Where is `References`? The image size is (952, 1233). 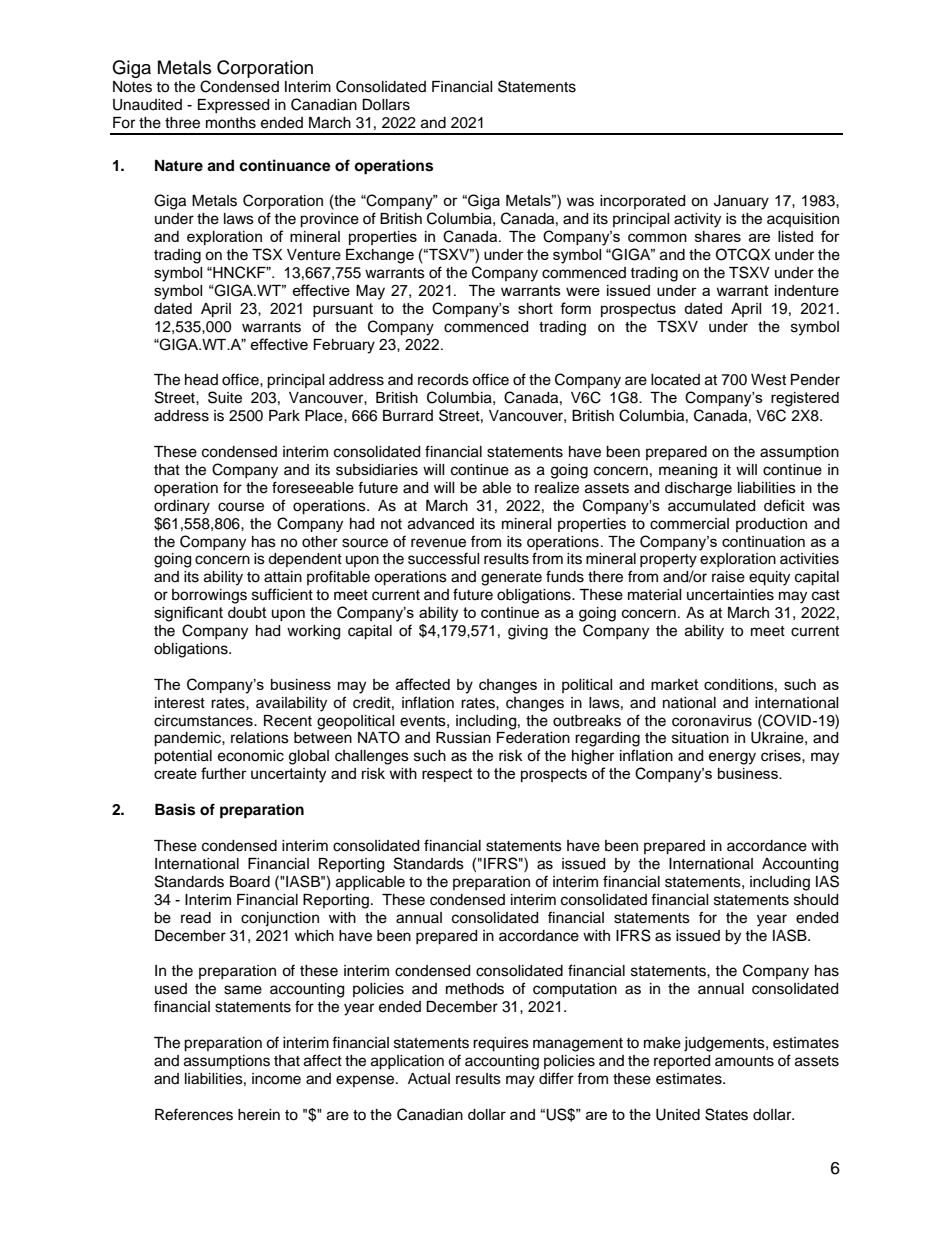 References is located at coordinates (194, 1114).
